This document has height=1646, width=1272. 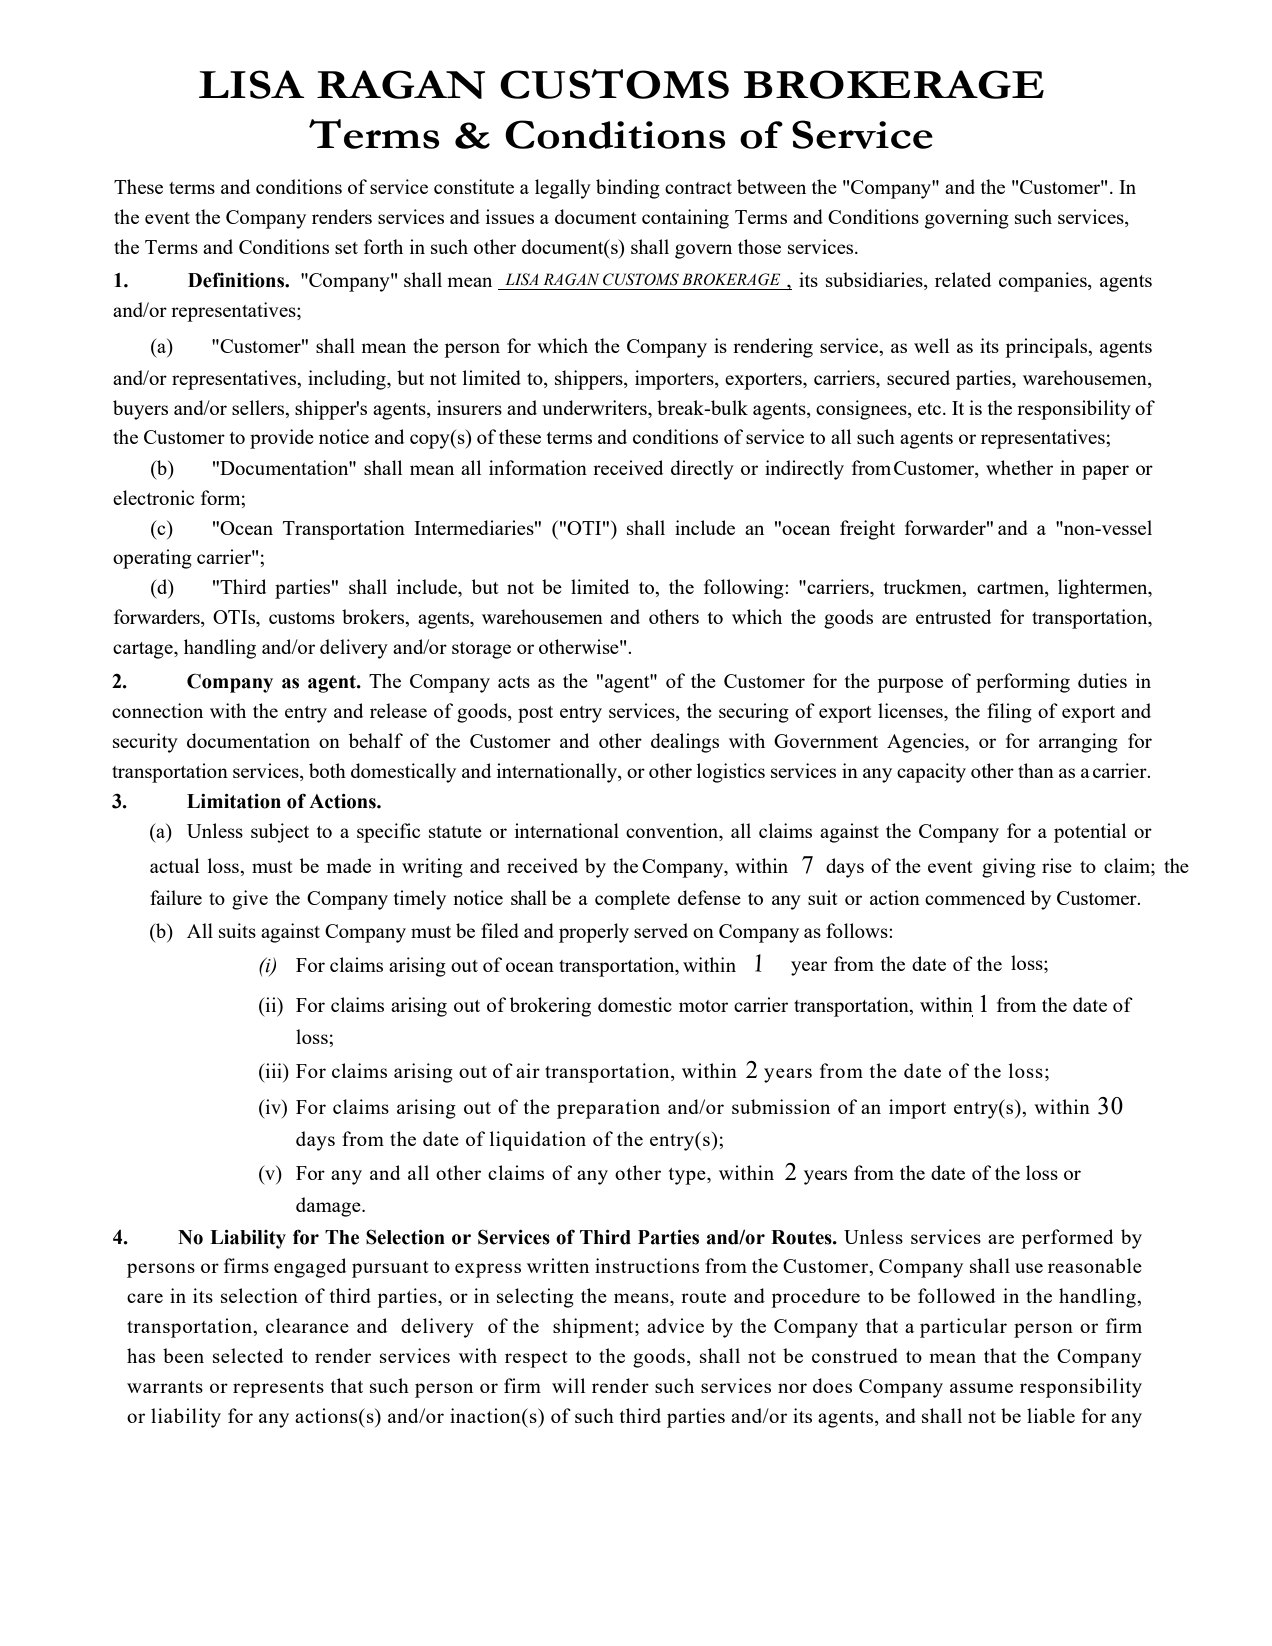 What do you see at coordinates (745, 589) in the document?
I see `following` at bounding box center [745, 589].
